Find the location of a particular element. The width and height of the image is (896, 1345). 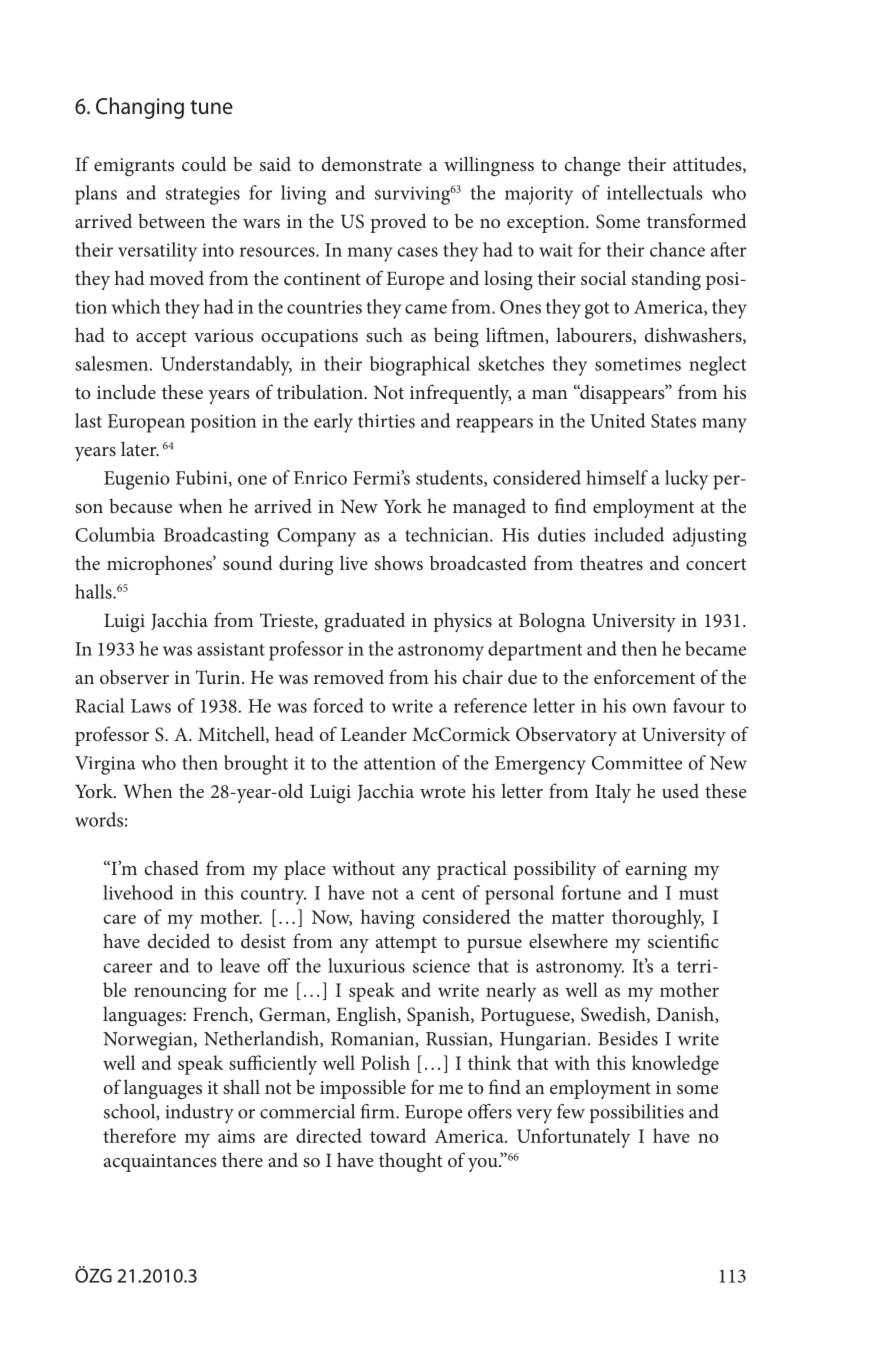

dishwashers is located at coordinates (694, 335).
